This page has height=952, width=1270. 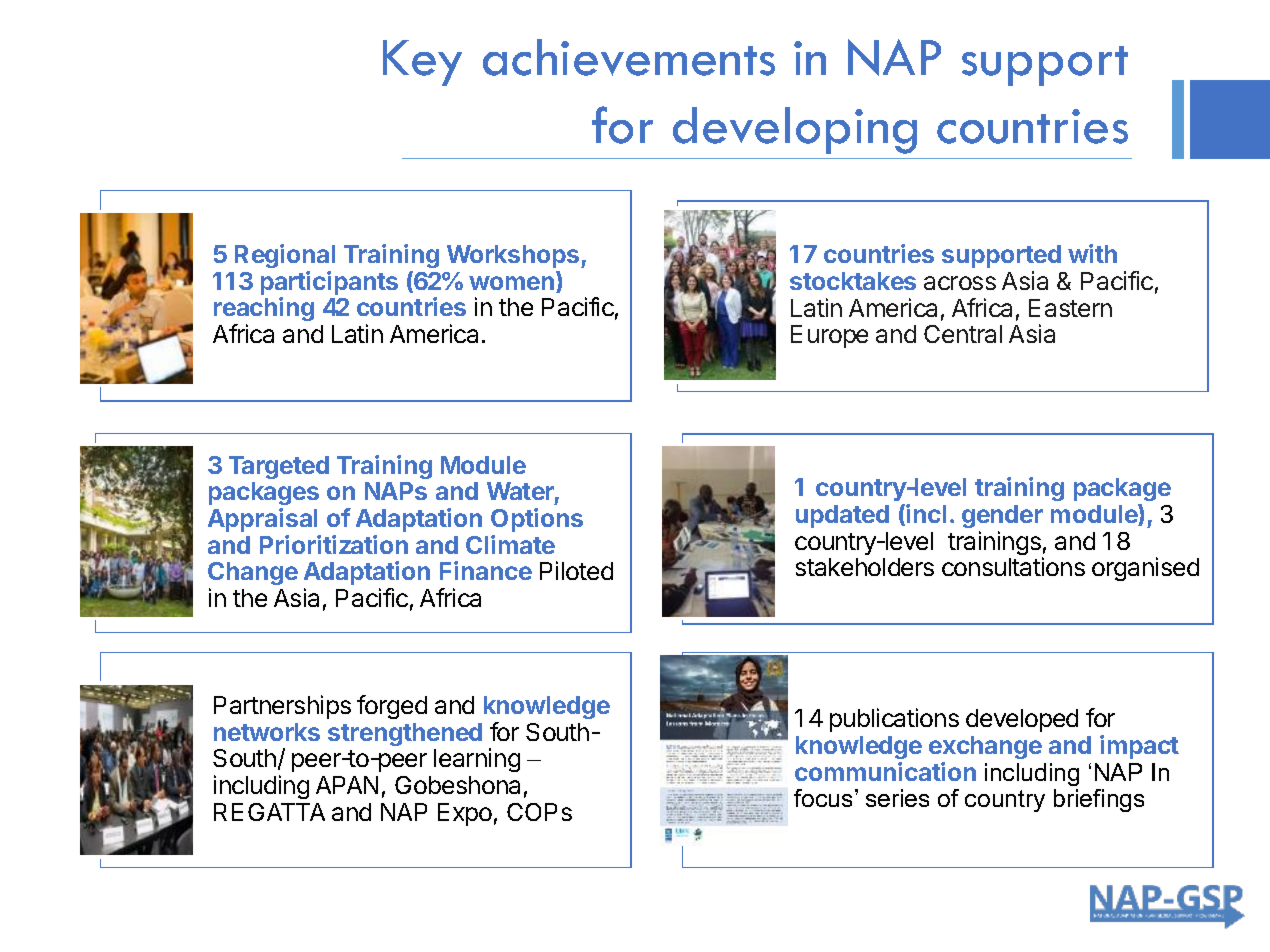 I want to click on briefings, so click(x=1099, y=800).
